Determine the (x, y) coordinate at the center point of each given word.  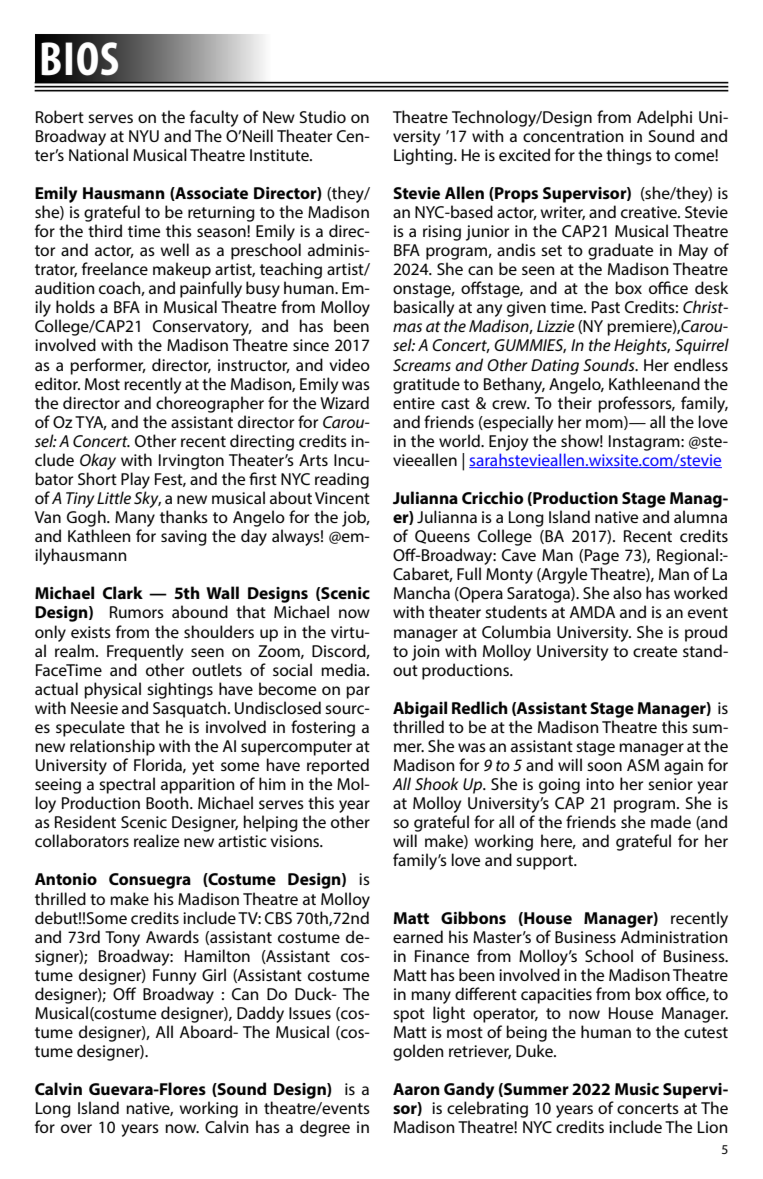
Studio (323, 116)
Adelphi (664, 118)
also (627, 592)
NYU (144, 136)
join (426, 653)
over (76, 1128)
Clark (123, 592)
